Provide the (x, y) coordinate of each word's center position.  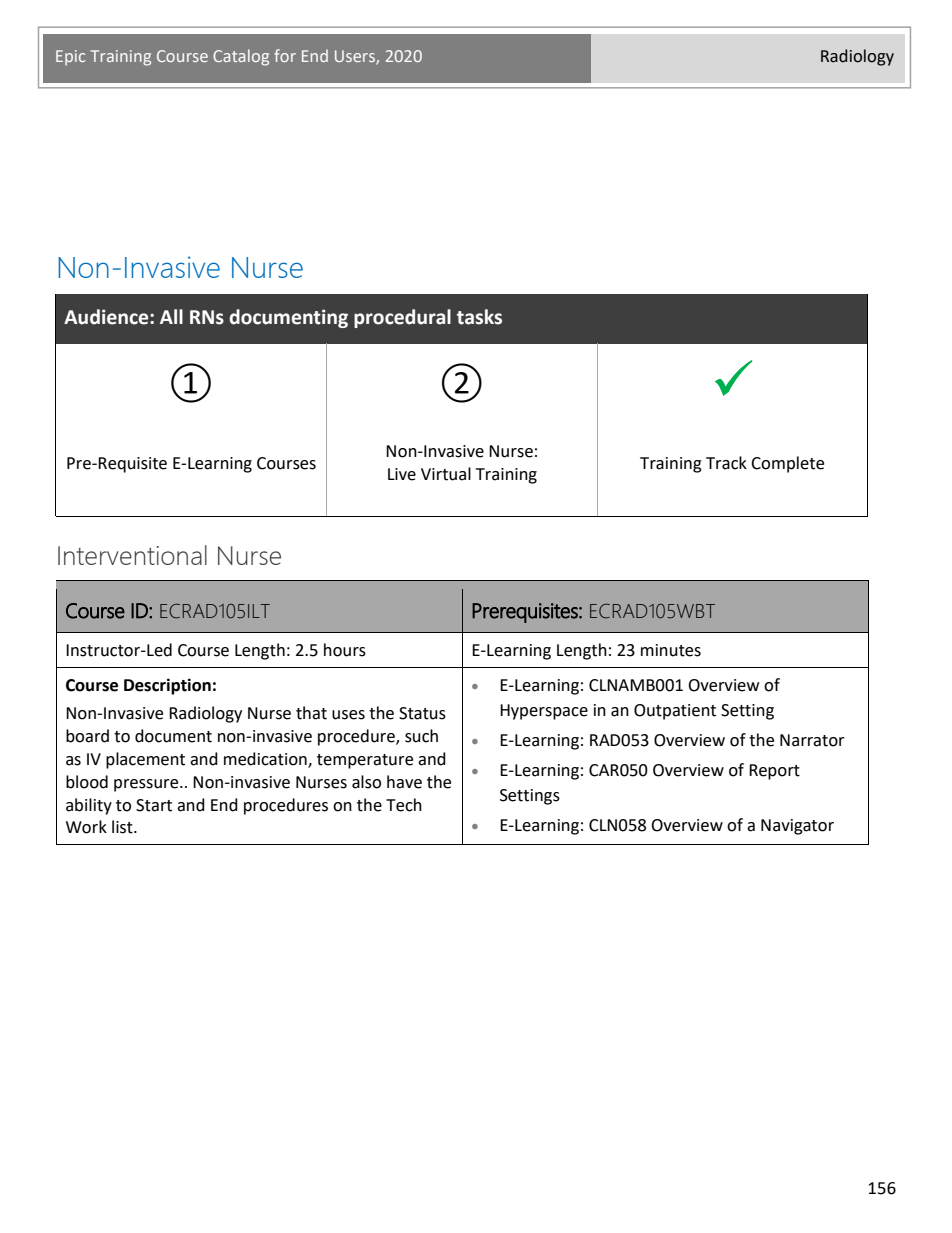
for (285, 55)
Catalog (241, 57)
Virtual (446, 474)
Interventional (132, 555)
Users (356, 57)
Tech (404, 805)
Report (774, 772)
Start (154, 805)
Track (726, 463)
